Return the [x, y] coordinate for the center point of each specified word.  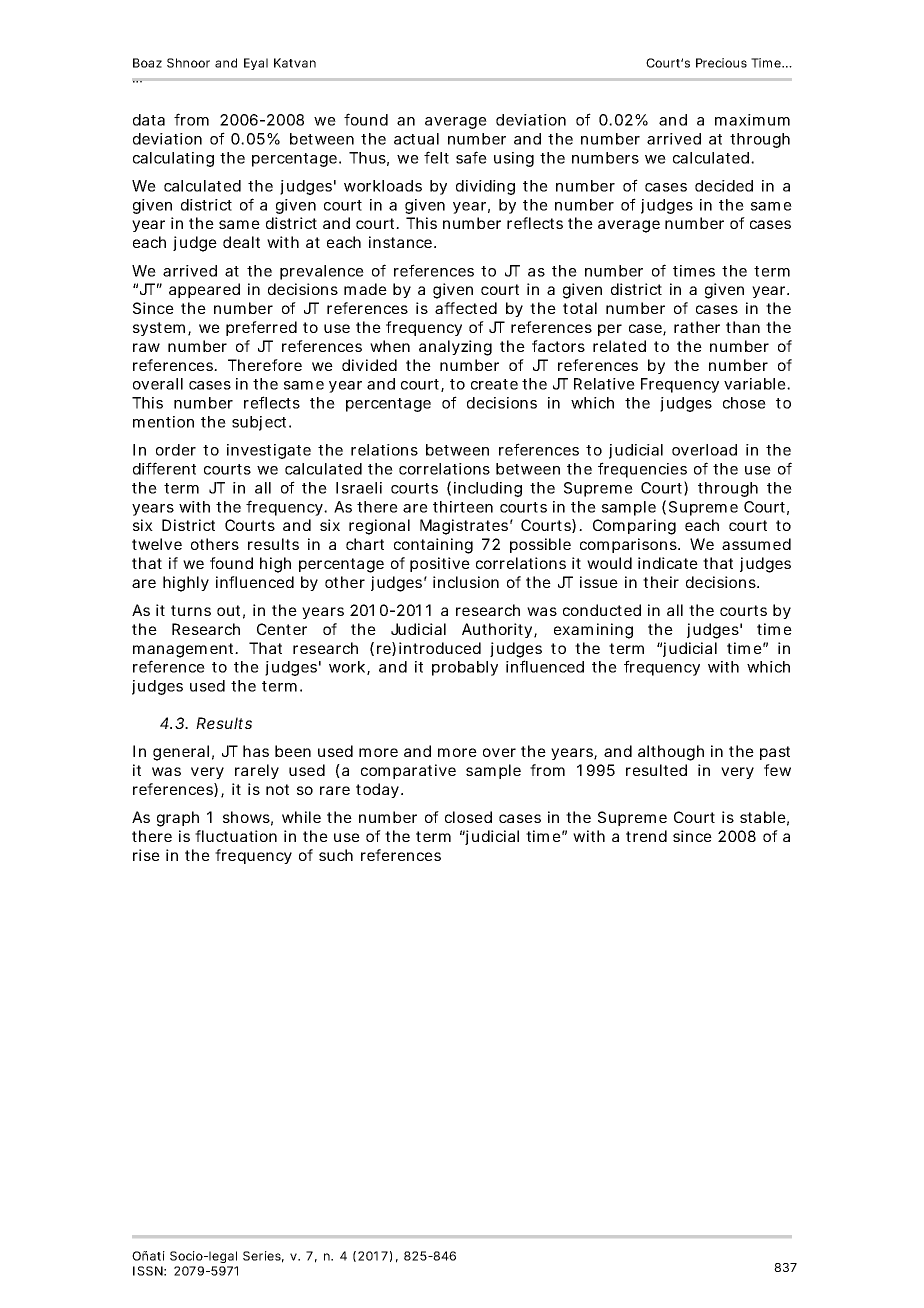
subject [261, 423]
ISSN [148, 1271]
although [671, 753]
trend [646, 836]
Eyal [256, 64]
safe [471, 157]
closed [468, 817]
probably [465, 668]
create [494, 384]
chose [744, 403]
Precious [721, 63]
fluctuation [236, 836]
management [185, 650]
